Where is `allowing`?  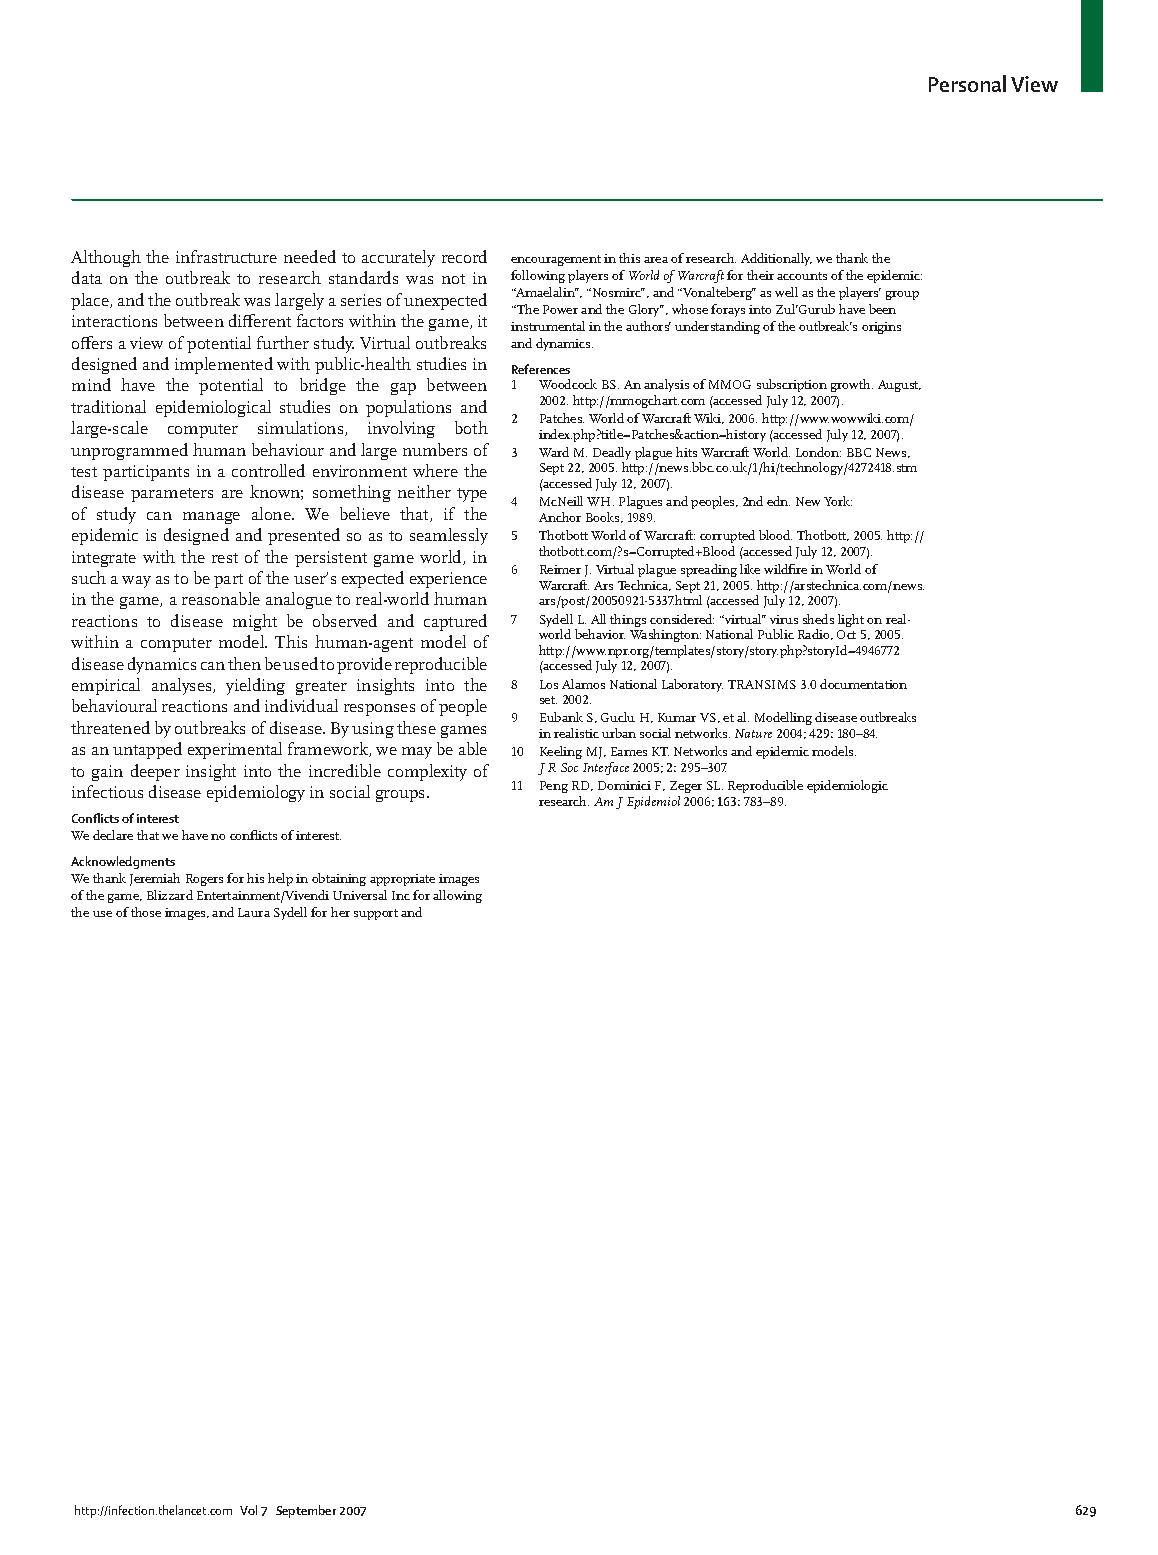
allowing is located at coordinates (457, 896).
